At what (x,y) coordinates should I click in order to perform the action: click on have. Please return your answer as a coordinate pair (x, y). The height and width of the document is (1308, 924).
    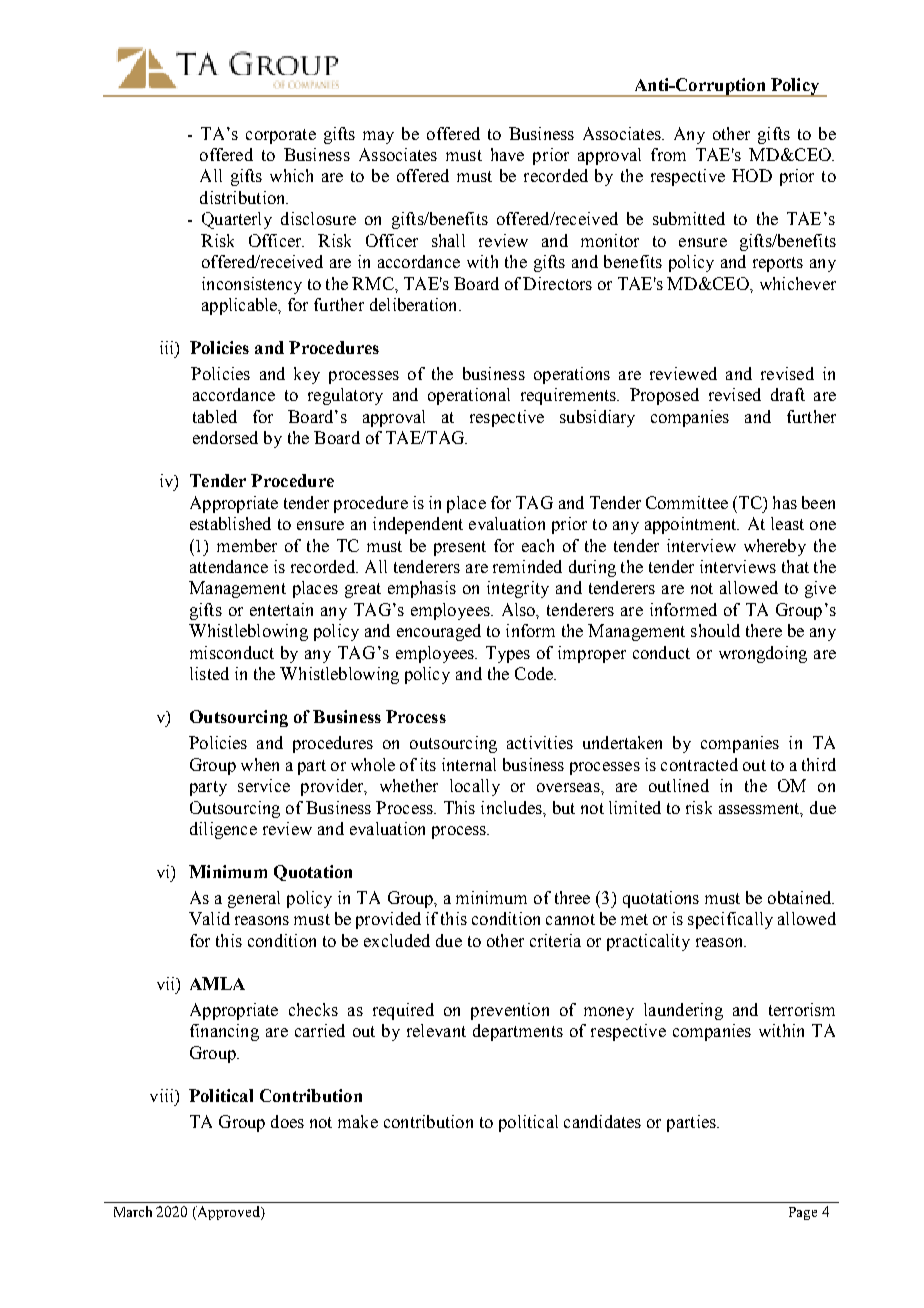
    Looking at the image, I should click on (507, 154).
